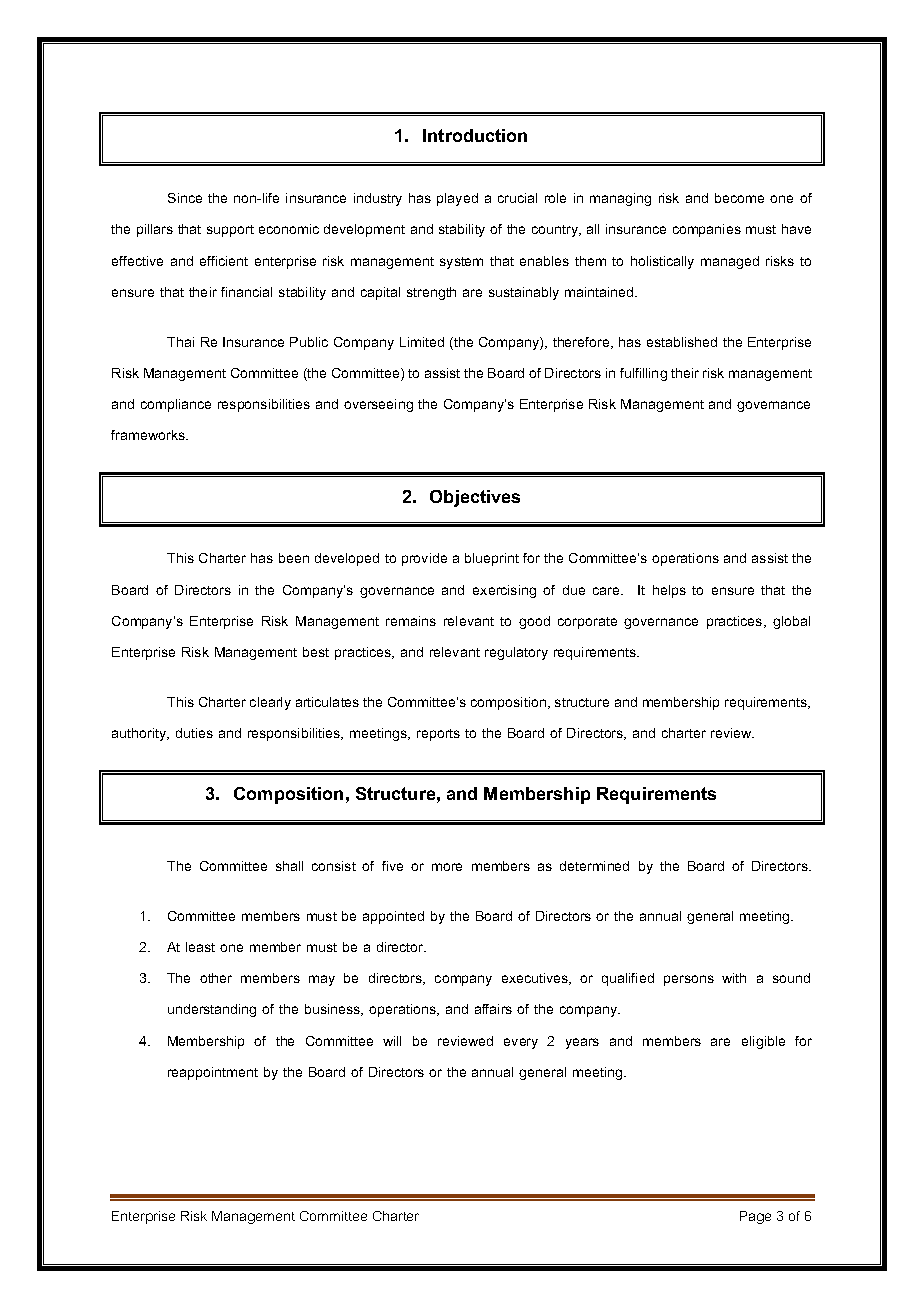 The image size is (924, 1308). I want to click on every, so click(521, 1043).
